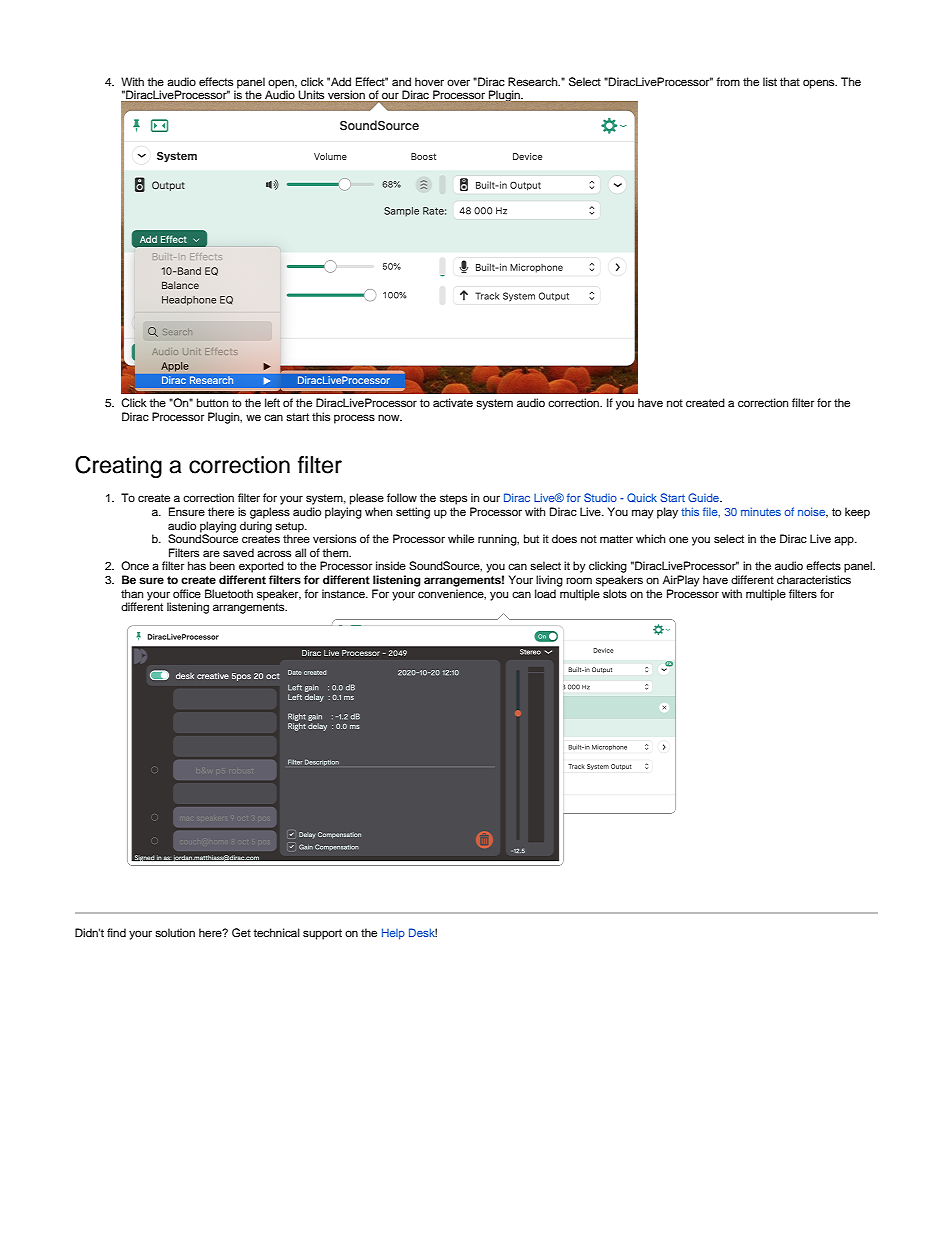  What do you see at coordinates (545, 593) in the page?
I see `load` at bounding box center [545, 593].
